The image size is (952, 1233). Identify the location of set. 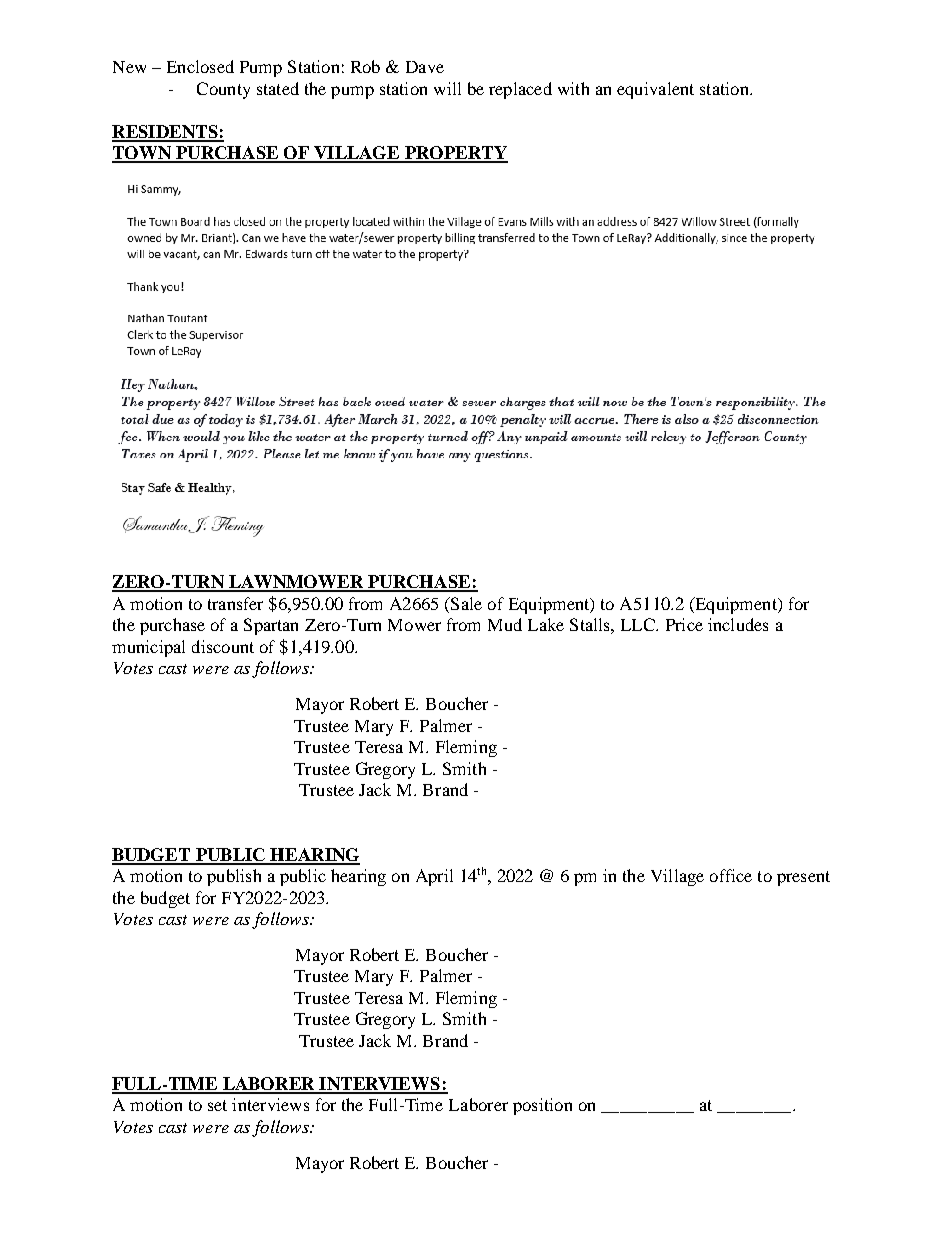
(217, 1105).
